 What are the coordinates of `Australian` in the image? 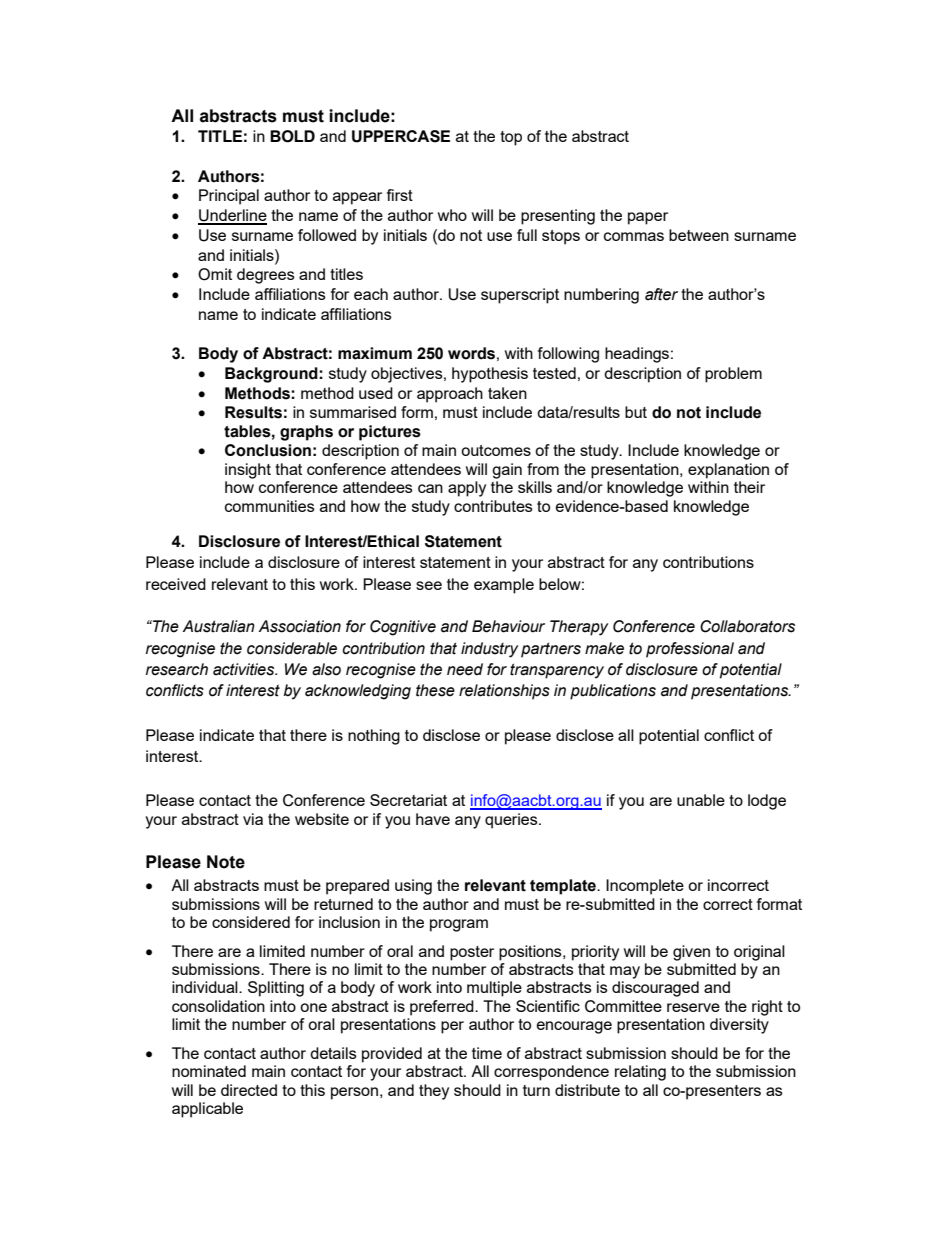 It's located at (218, 626).
